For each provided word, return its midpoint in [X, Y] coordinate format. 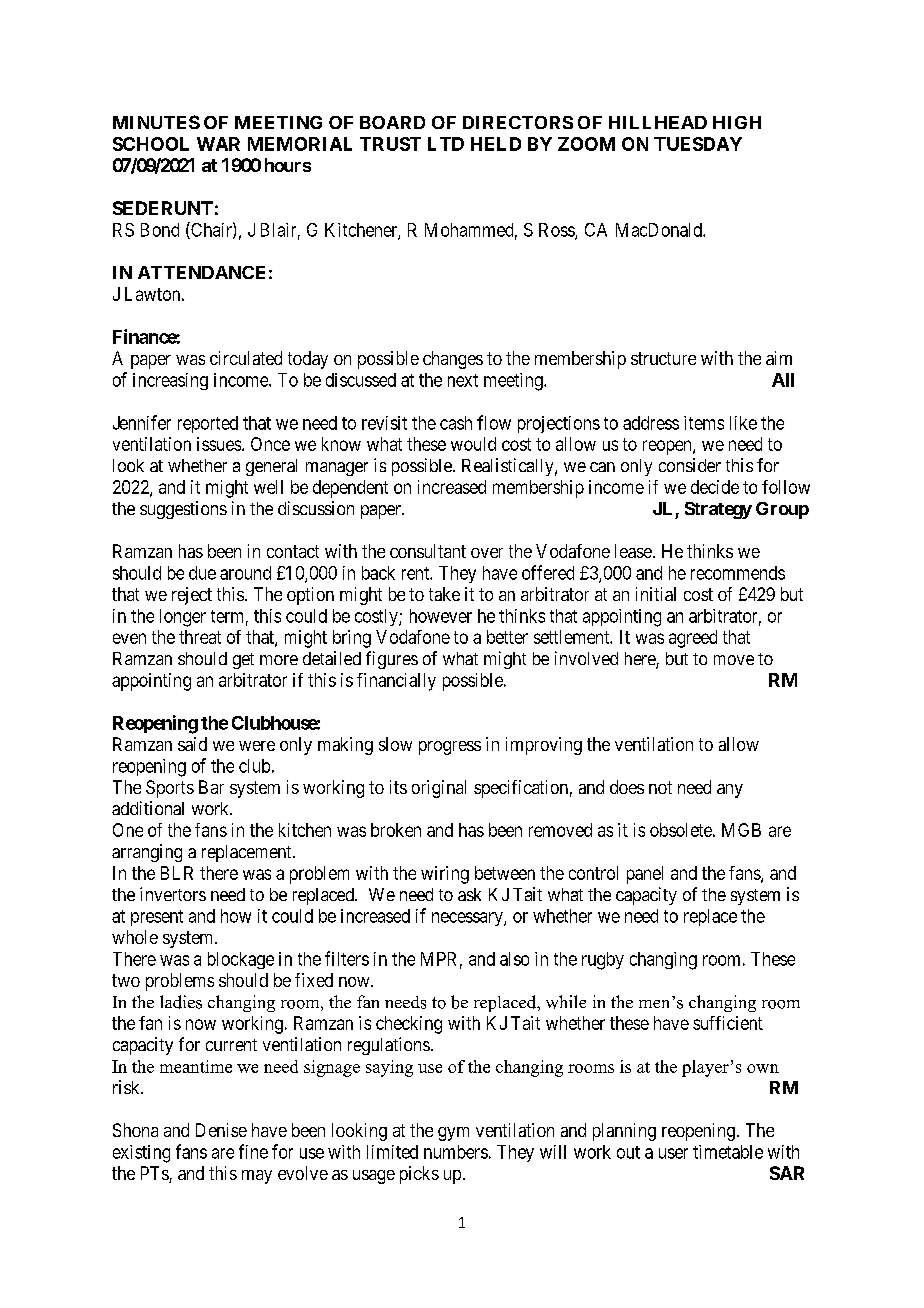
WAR [218, 144]
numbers [456, 1152]
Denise [221, 1130]
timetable [728, 1152]
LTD [446, 144]
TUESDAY [698, 144]
